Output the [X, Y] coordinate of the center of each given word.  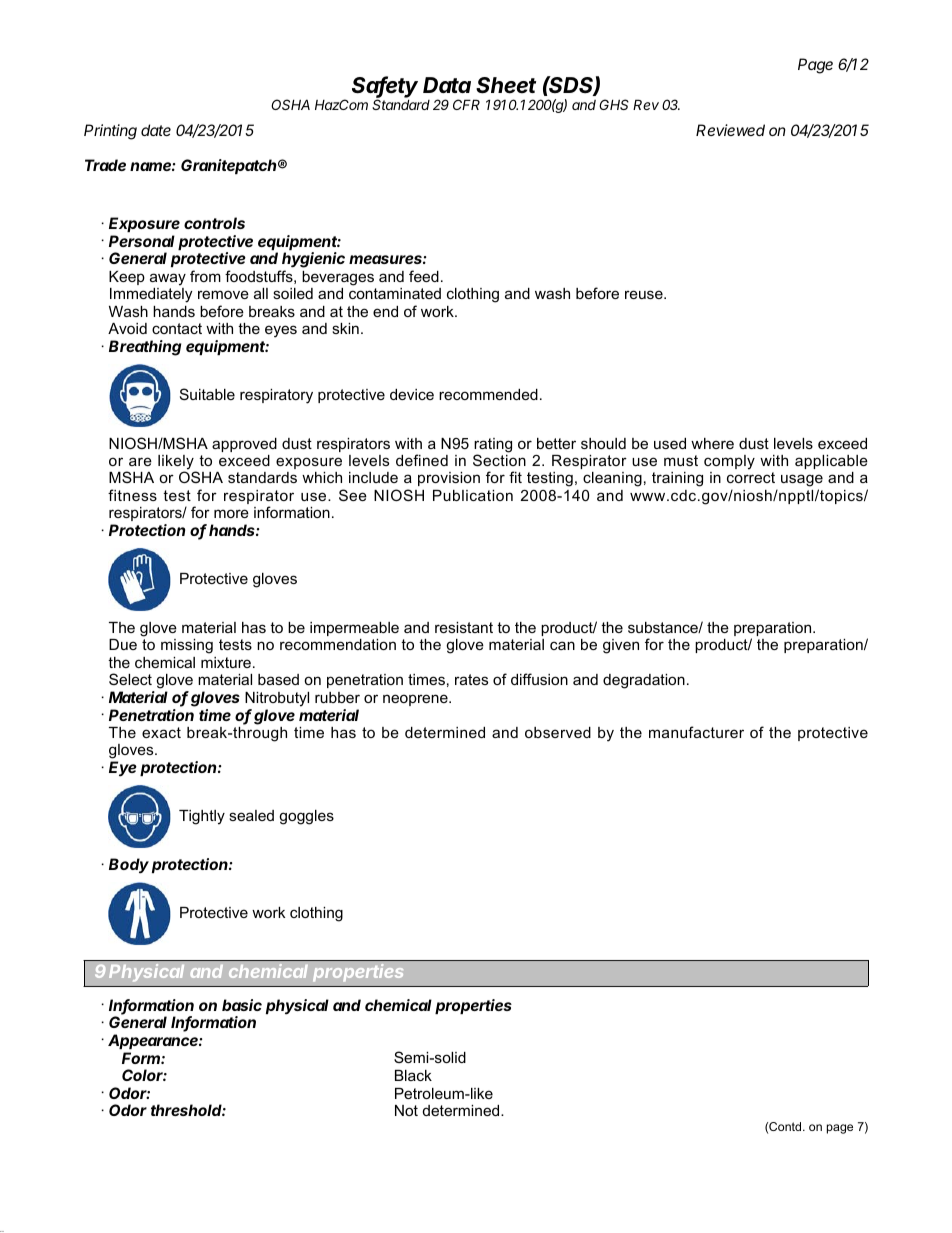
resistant [464, 627]
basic [242, 1005]
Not [406, 1110]
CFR [466, 104]
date [156, 130]
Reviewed [730, 130]
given [621, 646]
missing [187, 646]
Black [413, 1075]
